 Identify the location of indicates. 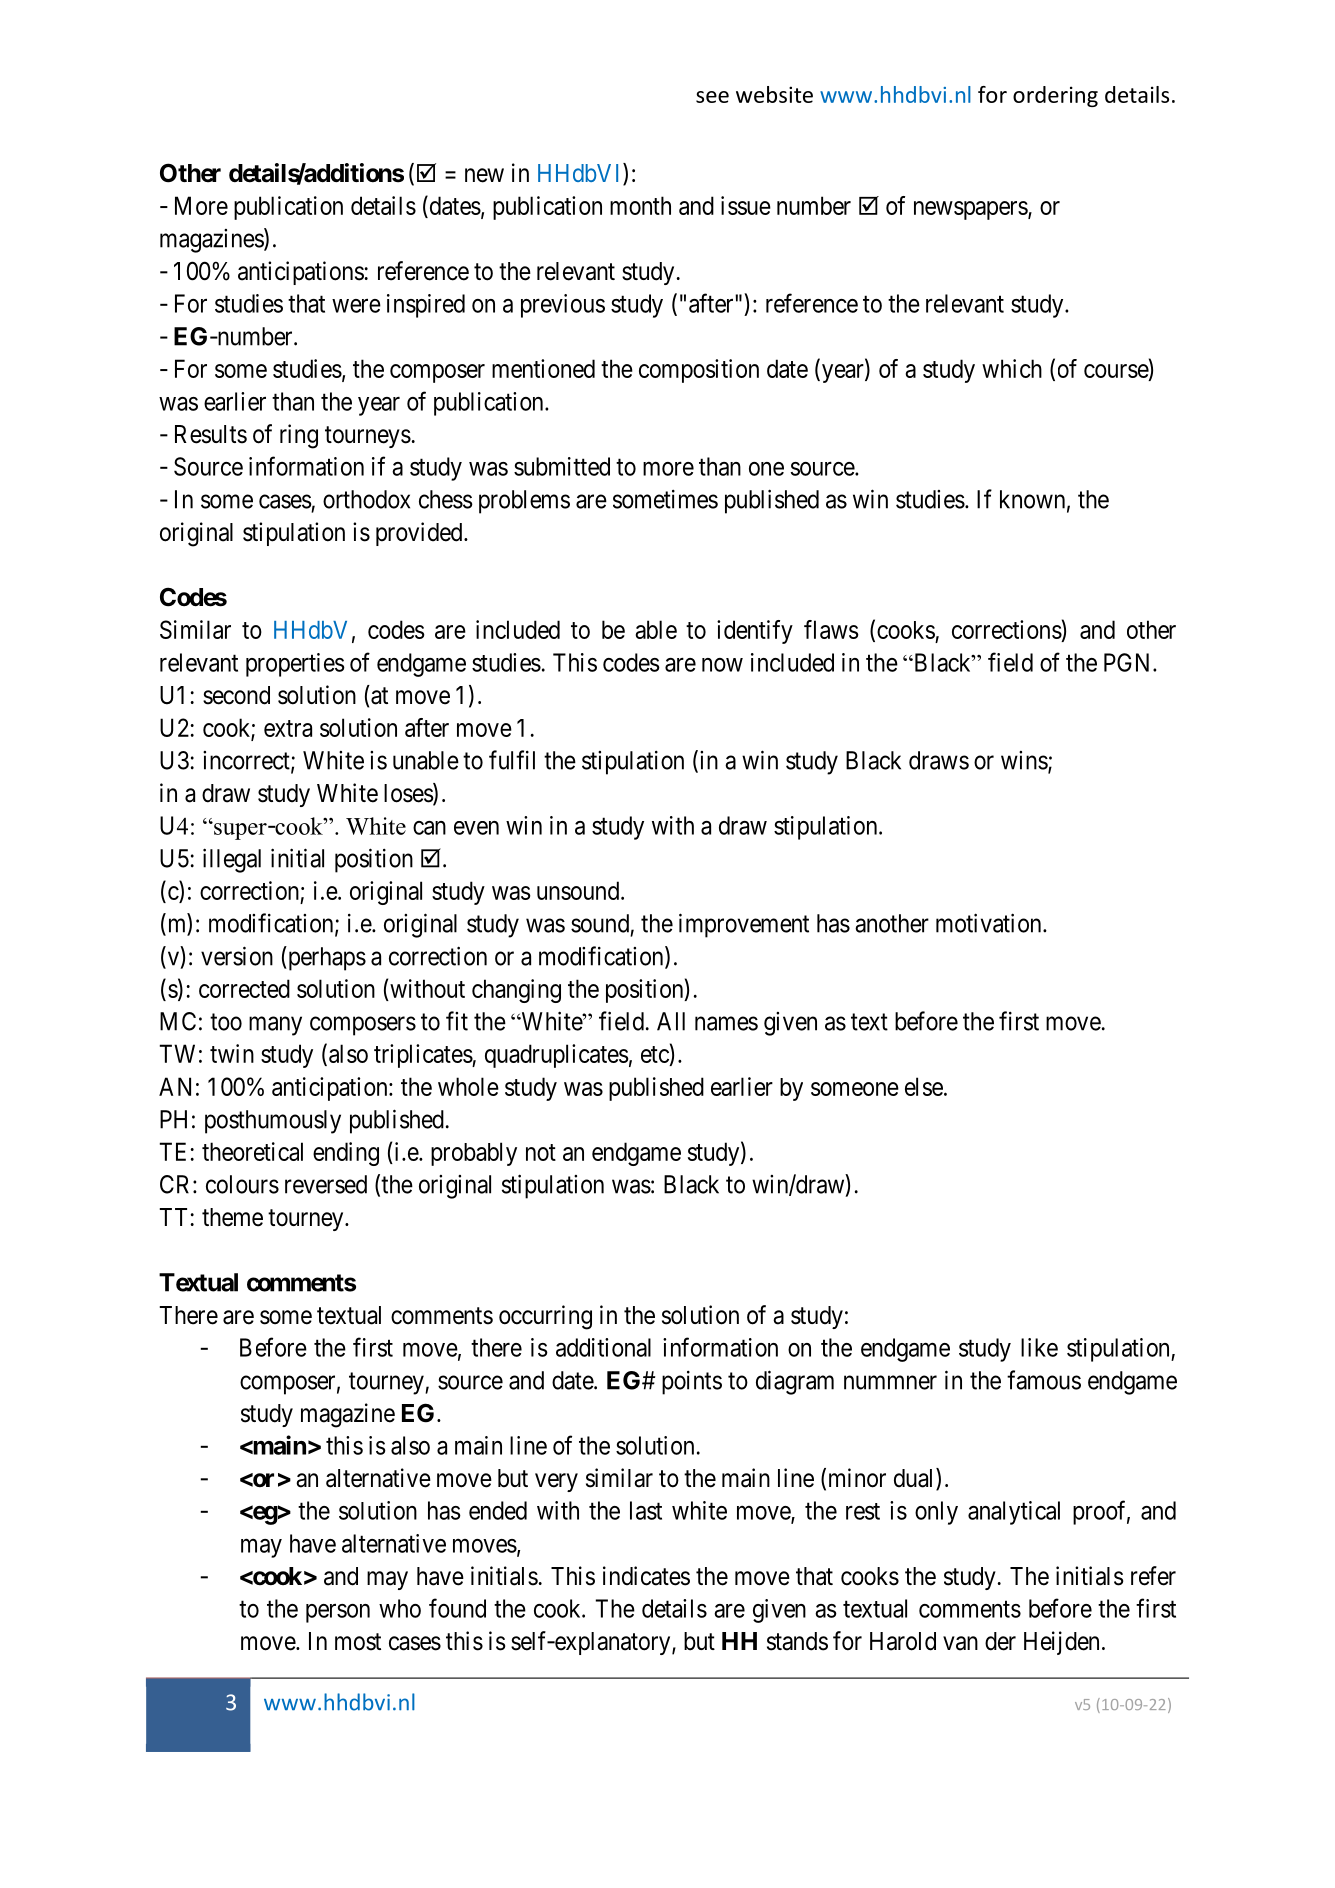
(646, 1576).
